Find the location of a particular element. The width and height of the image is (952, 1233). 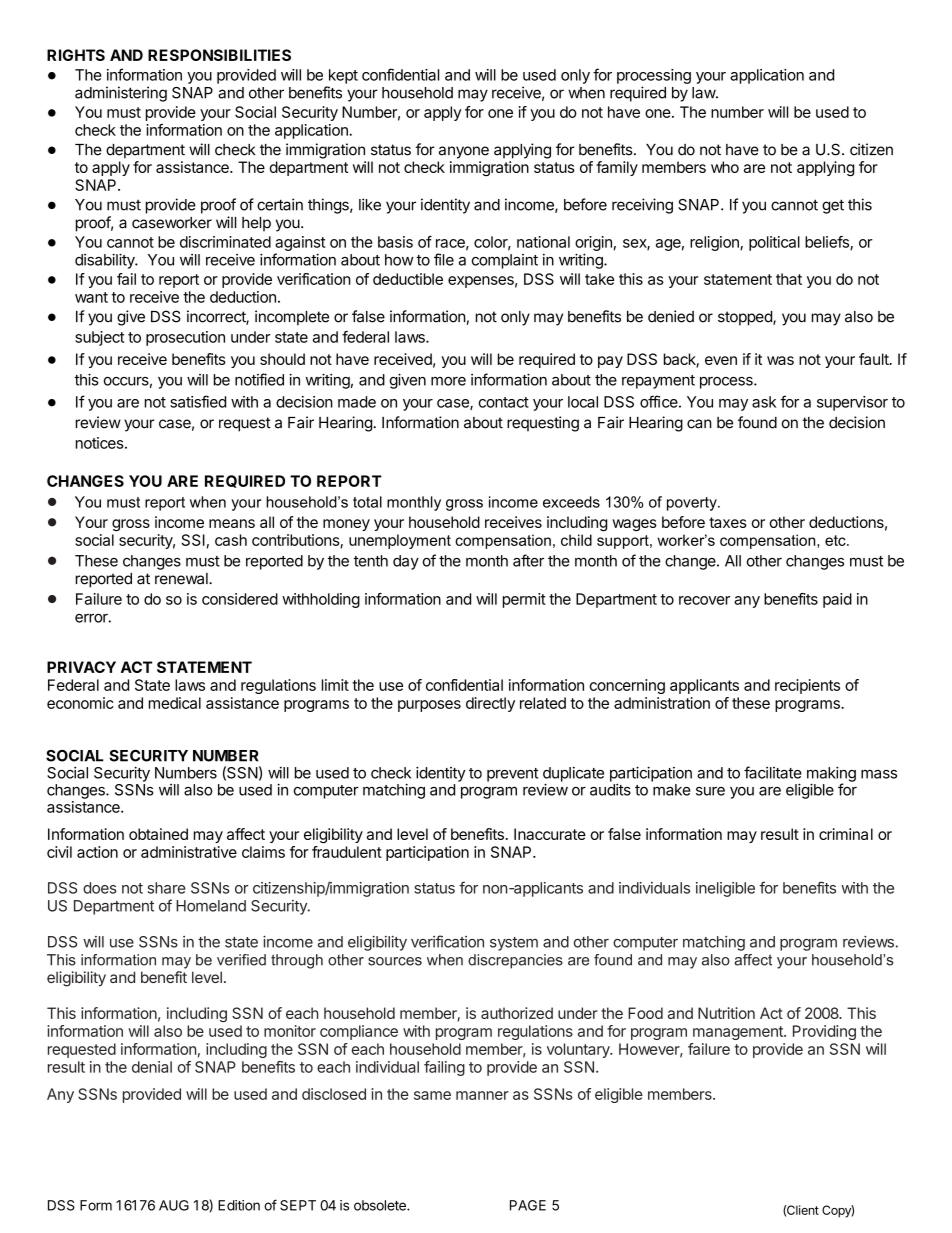

AUG is located at coordinates (174, 1205).
